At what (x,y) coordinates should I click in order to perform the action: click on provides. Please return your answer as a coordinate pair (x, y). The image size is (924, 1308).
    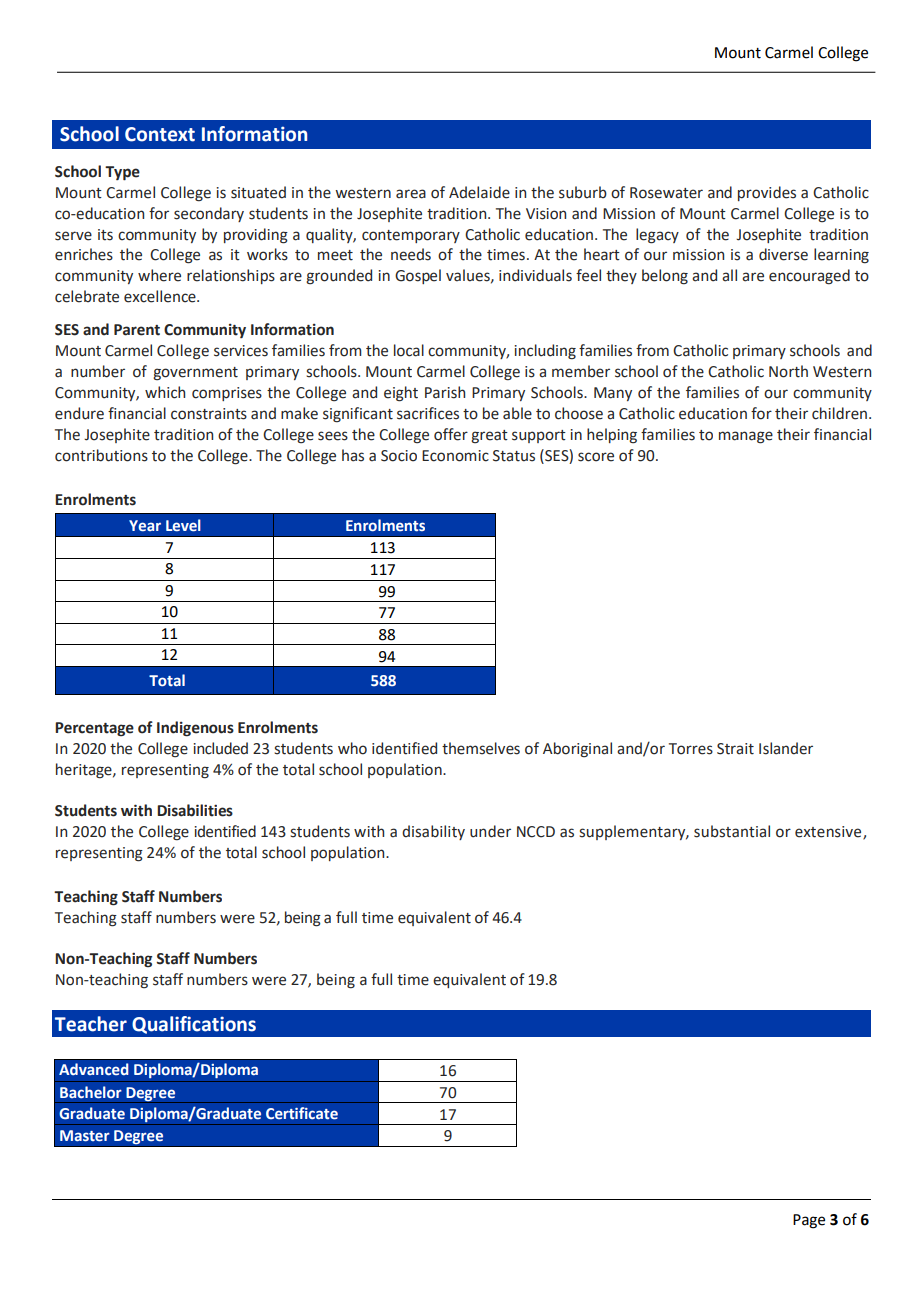
    Looking at the image, I should click on (767, 193).
